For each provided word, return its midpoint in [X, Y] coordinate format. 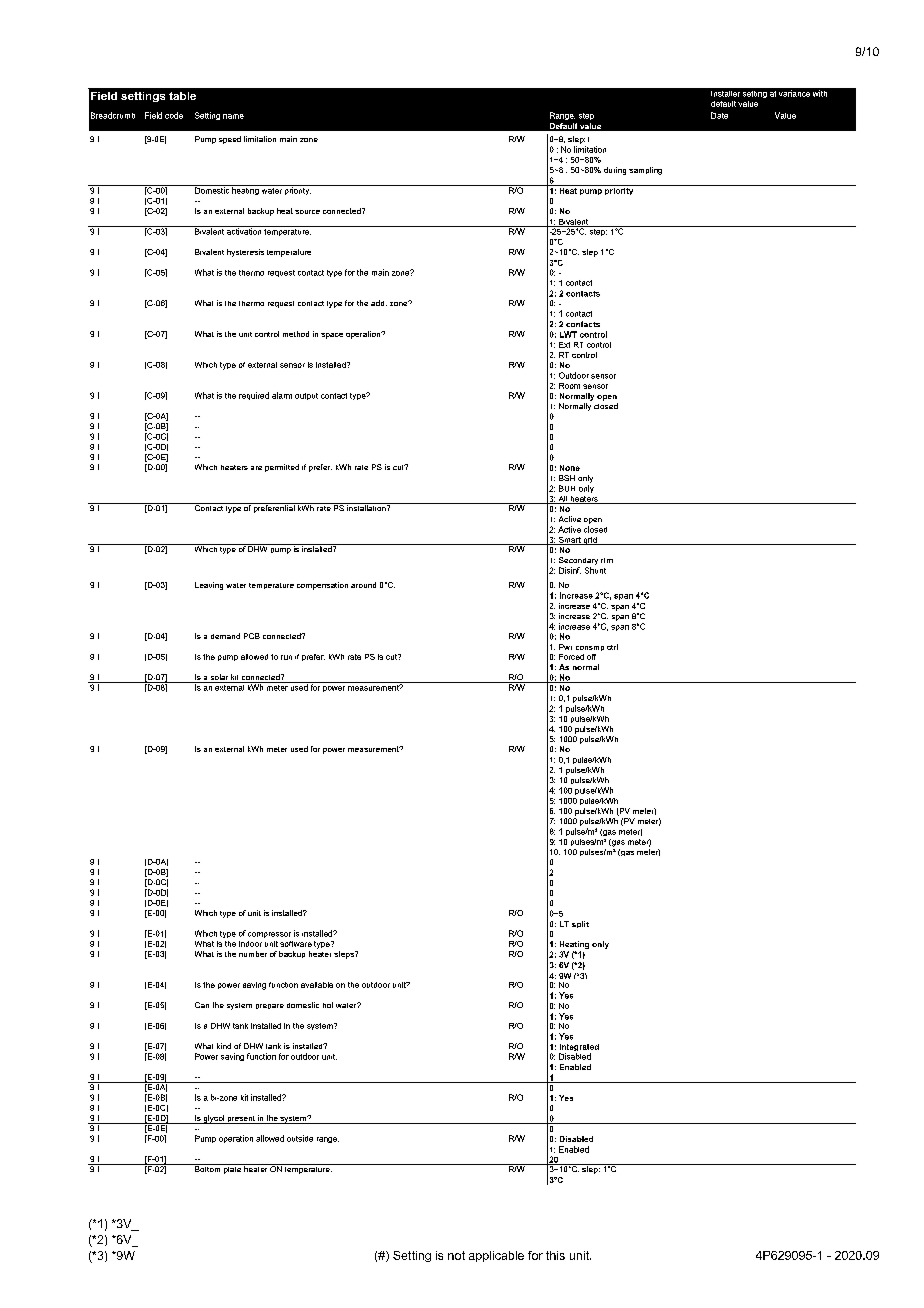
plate [232, 1169]
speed [230, 140]
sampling [645, 171]
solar [219, 678]
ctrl [612, 647]
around [363, 585]
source [307, 212]
